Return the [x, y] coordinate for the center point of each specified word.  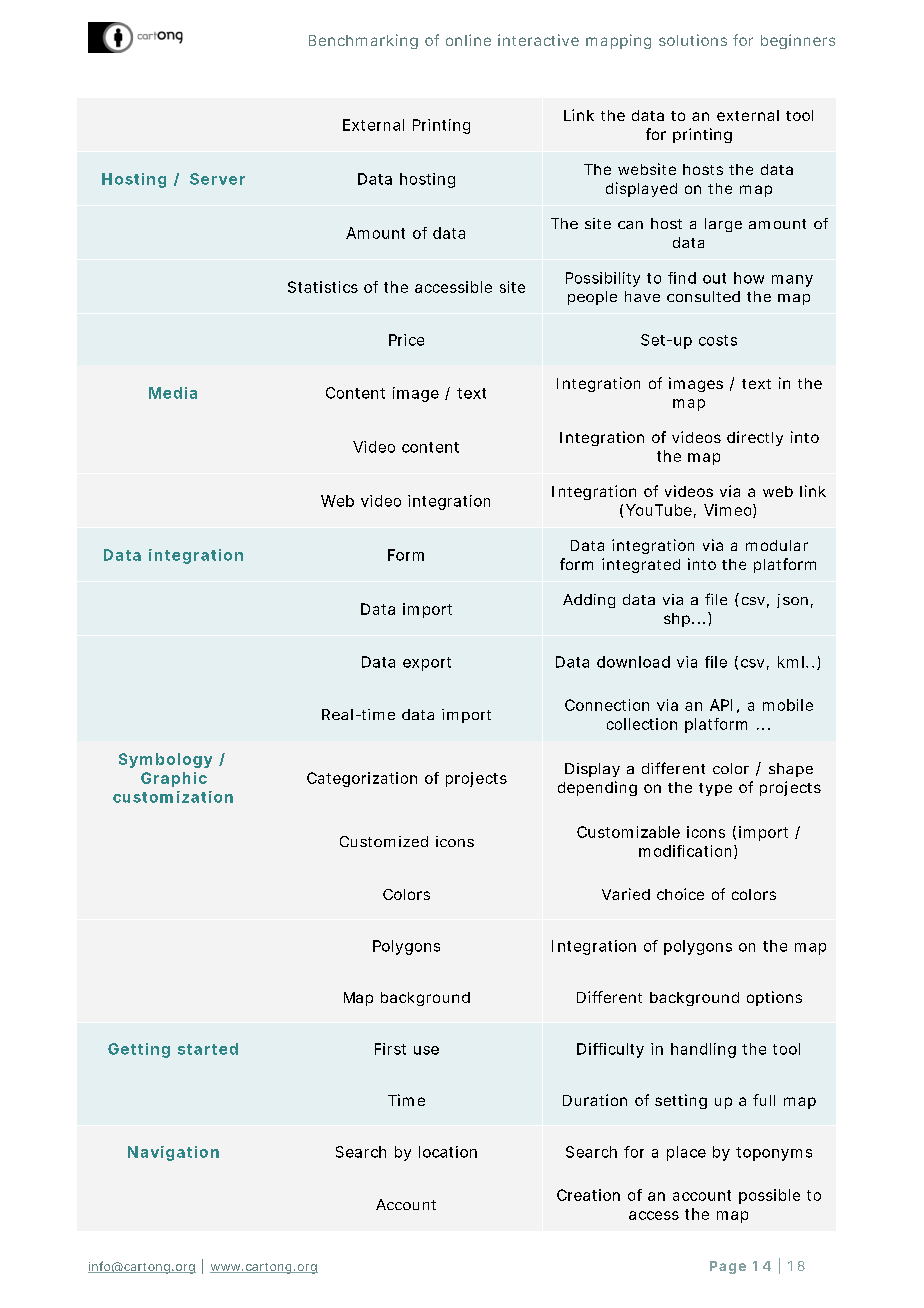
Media [173, 393]
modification [685, 851]
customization [173, 797]
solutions [693, 40]
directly [755, 438]
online [468, 40]
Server [217, 179]
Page [728, 1267]
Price [406, 340]
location [448, 1152]
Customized [384, 841]
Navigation [173, 1153]
